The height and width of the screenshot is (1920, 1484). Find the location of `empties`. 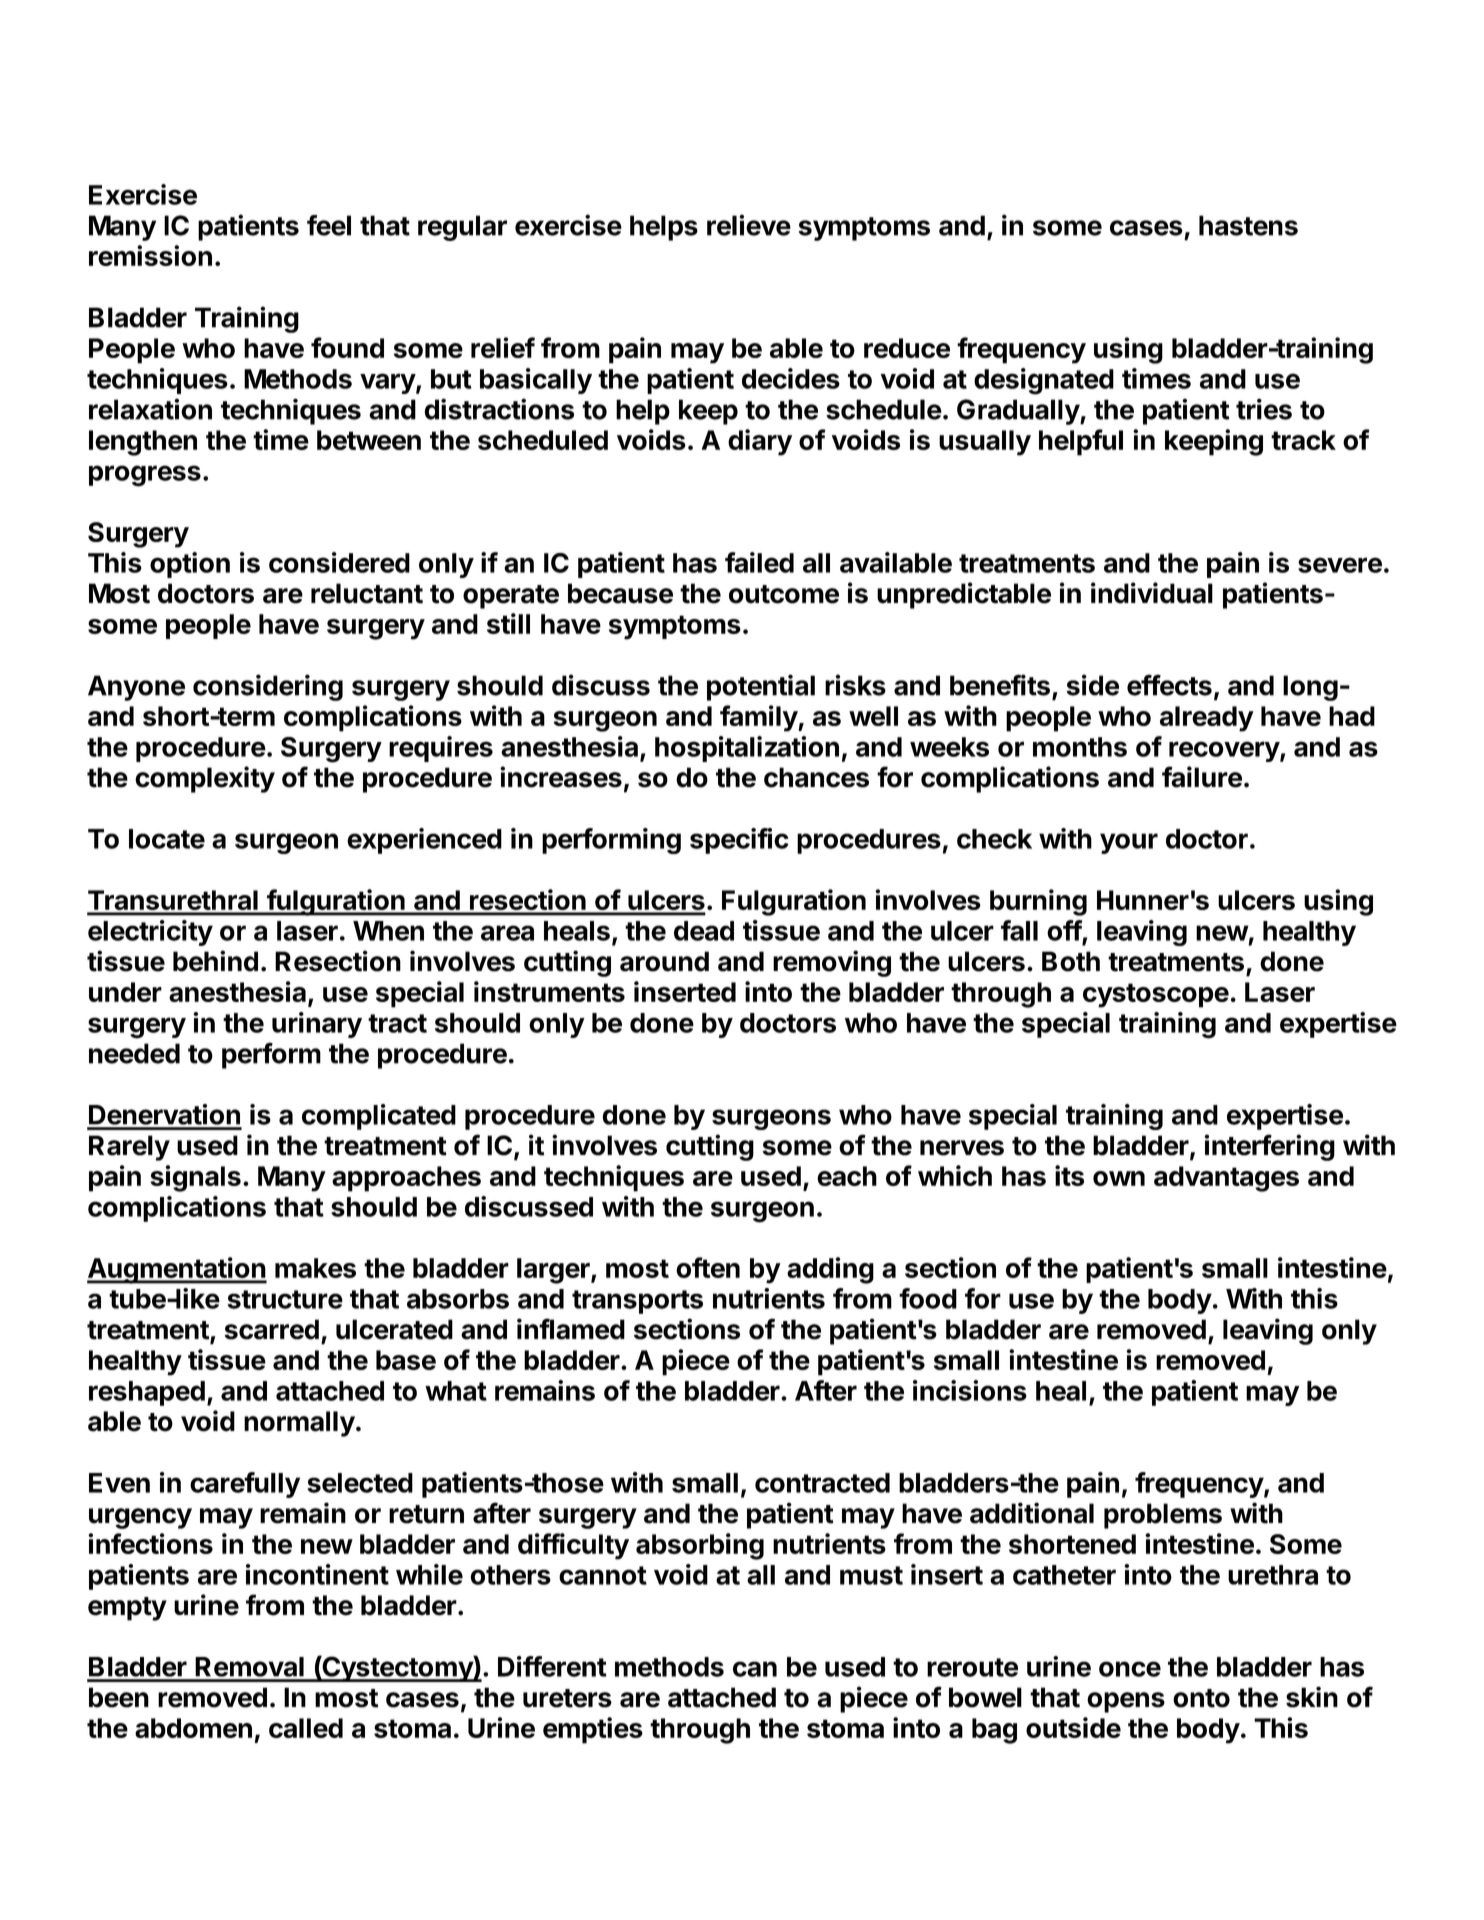

empties is located at coordinates (593, 1730).
